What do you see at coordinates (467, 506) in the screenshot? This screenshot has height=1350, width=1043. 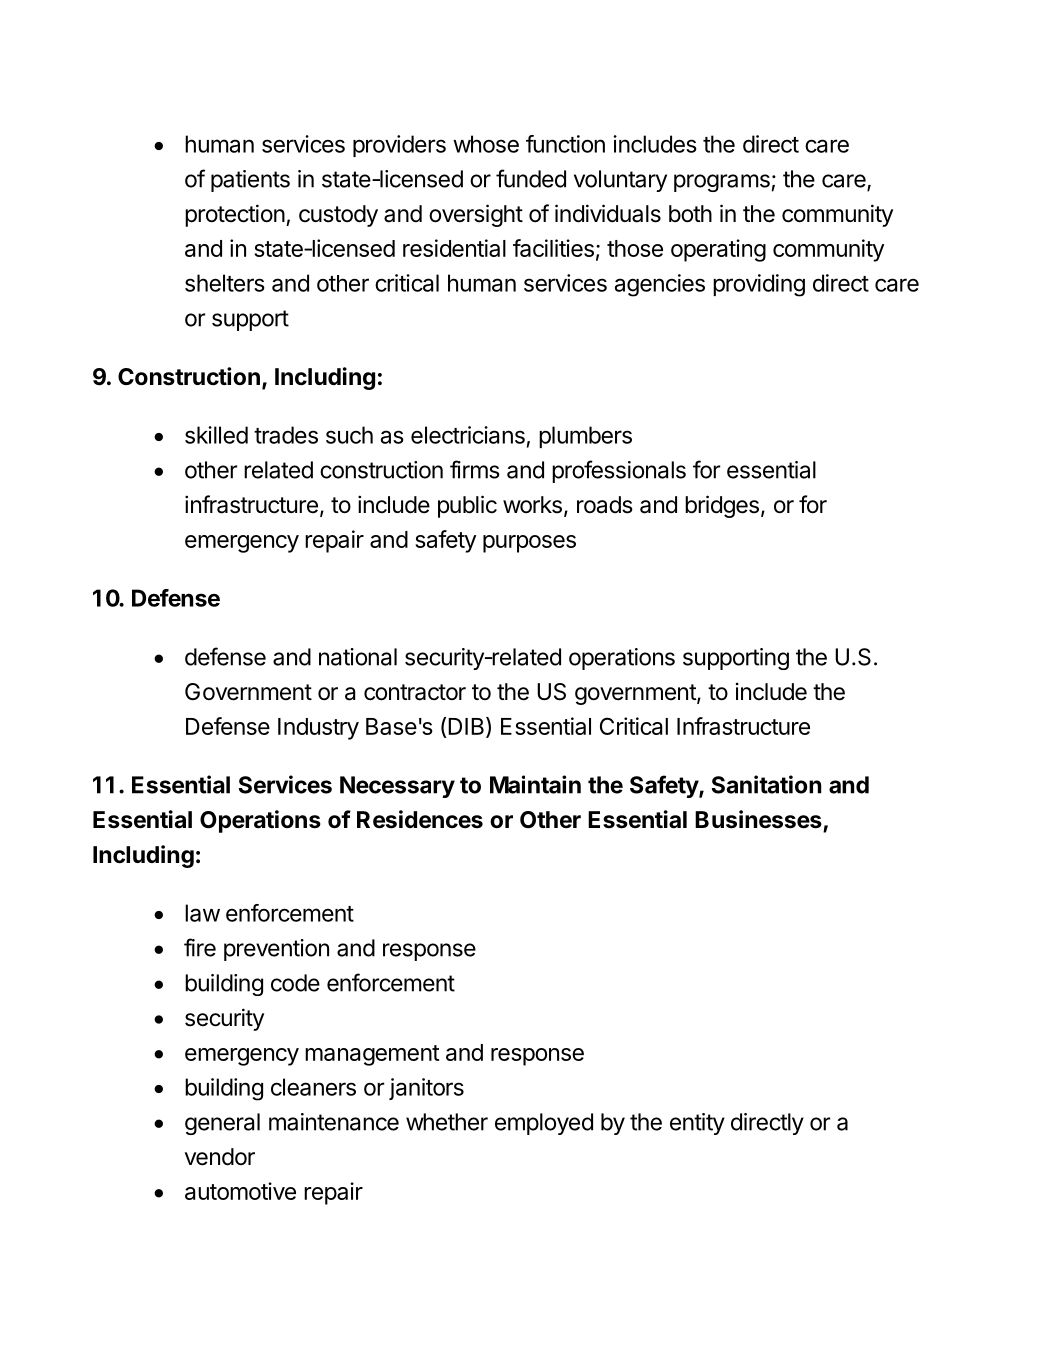 I see `public` at bounding box center [467, 506].
